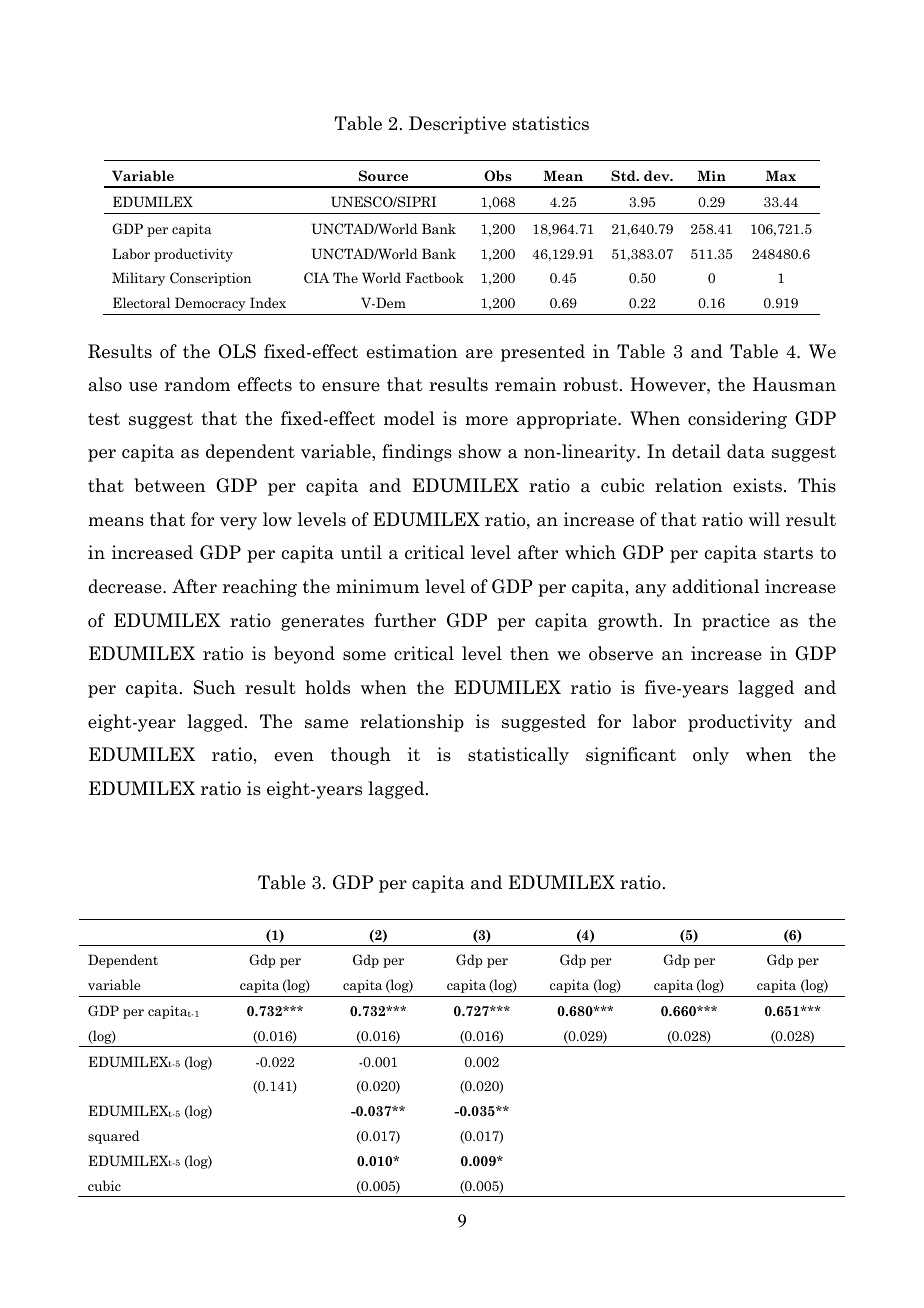  I want to click on practice, so click(736, 622).
